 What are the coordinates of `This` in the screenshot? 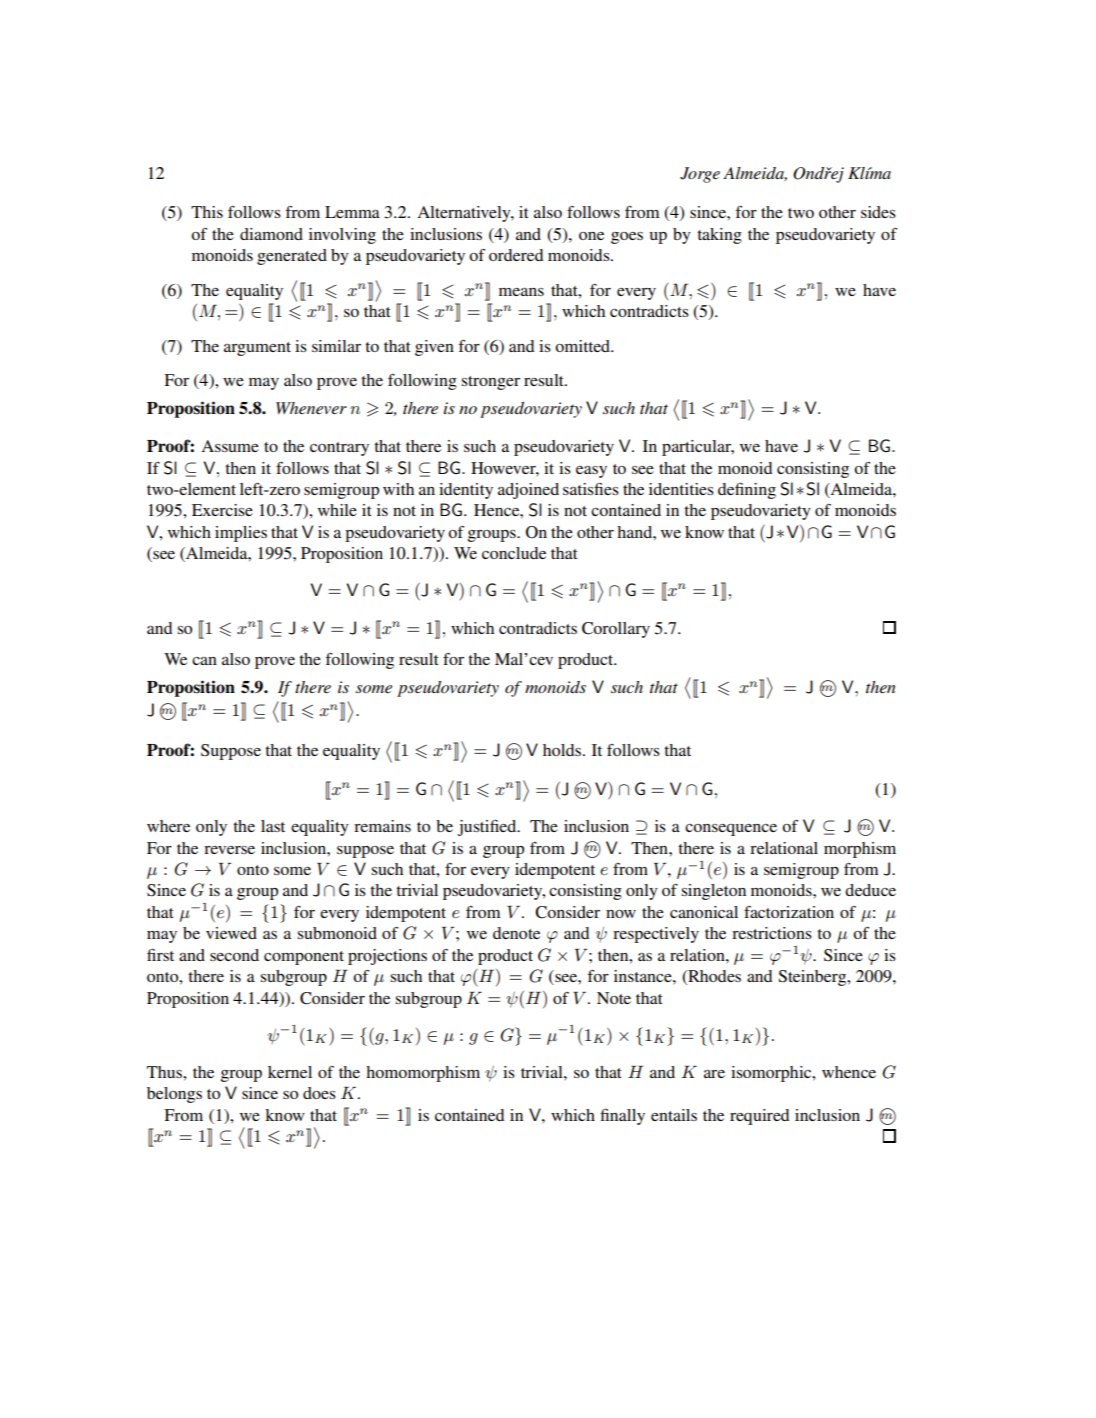 It's located at (207, 212).
